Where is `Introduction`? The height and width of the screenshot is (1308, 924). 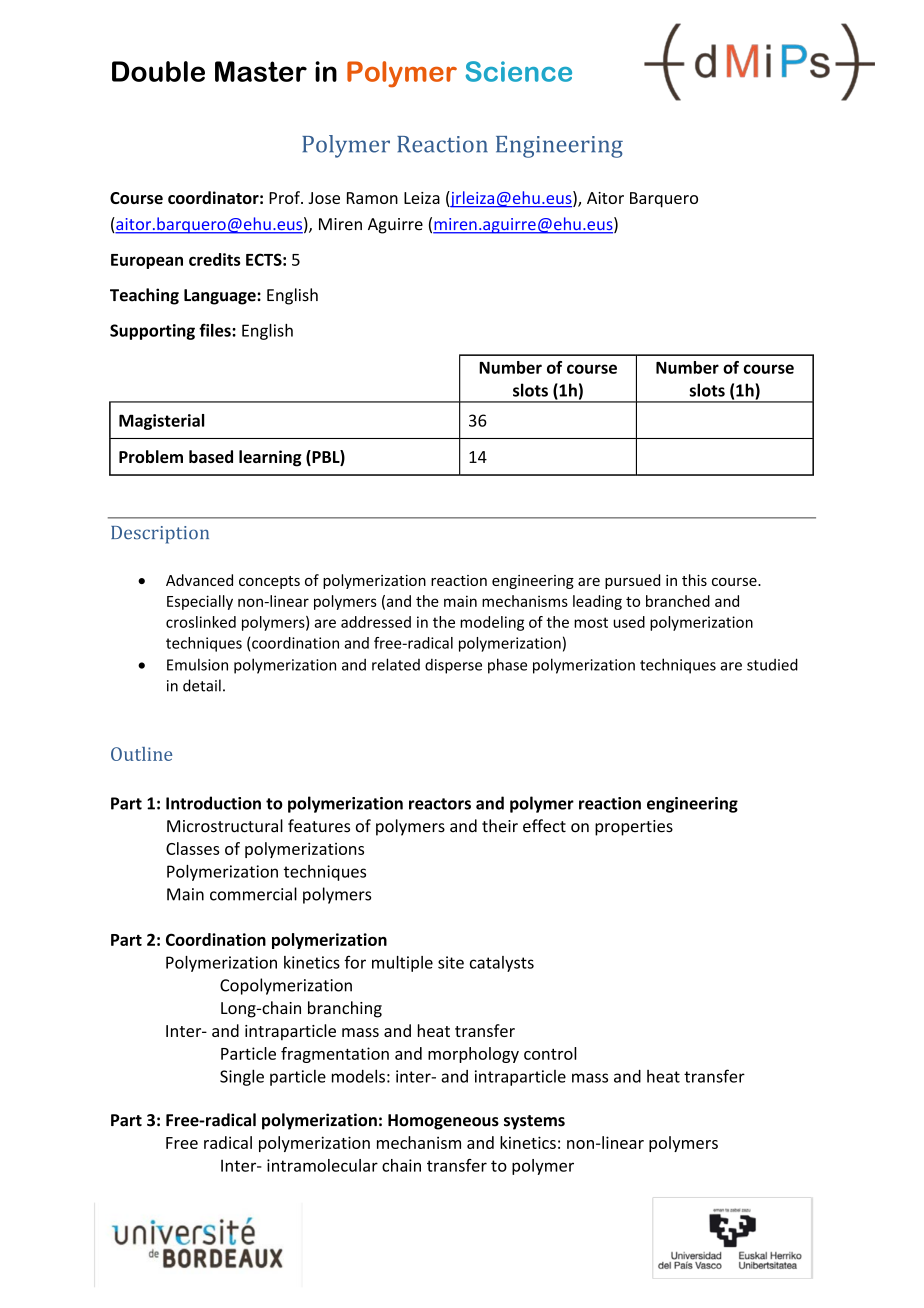 Introduction is located at coordinates (213, 803).
